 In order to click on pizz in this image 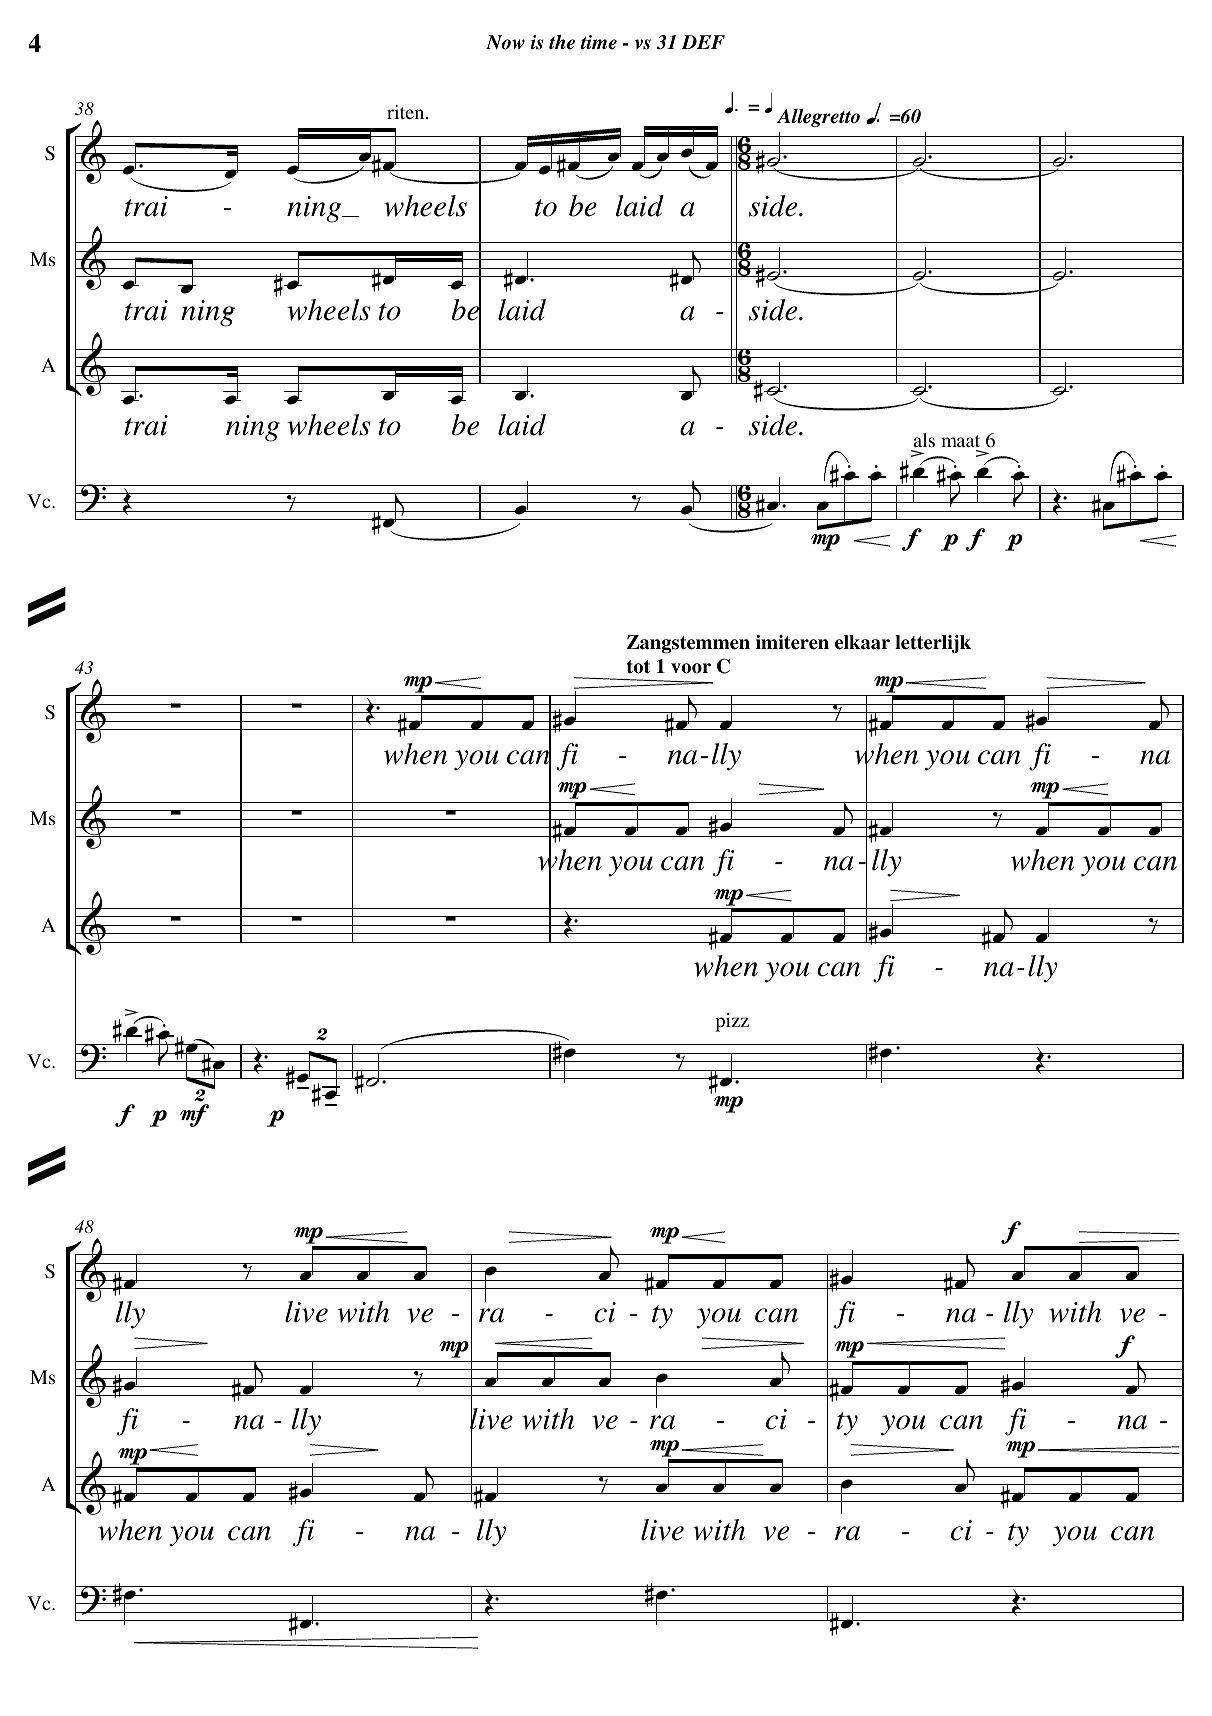, I will do `click(732, 1022)`.
